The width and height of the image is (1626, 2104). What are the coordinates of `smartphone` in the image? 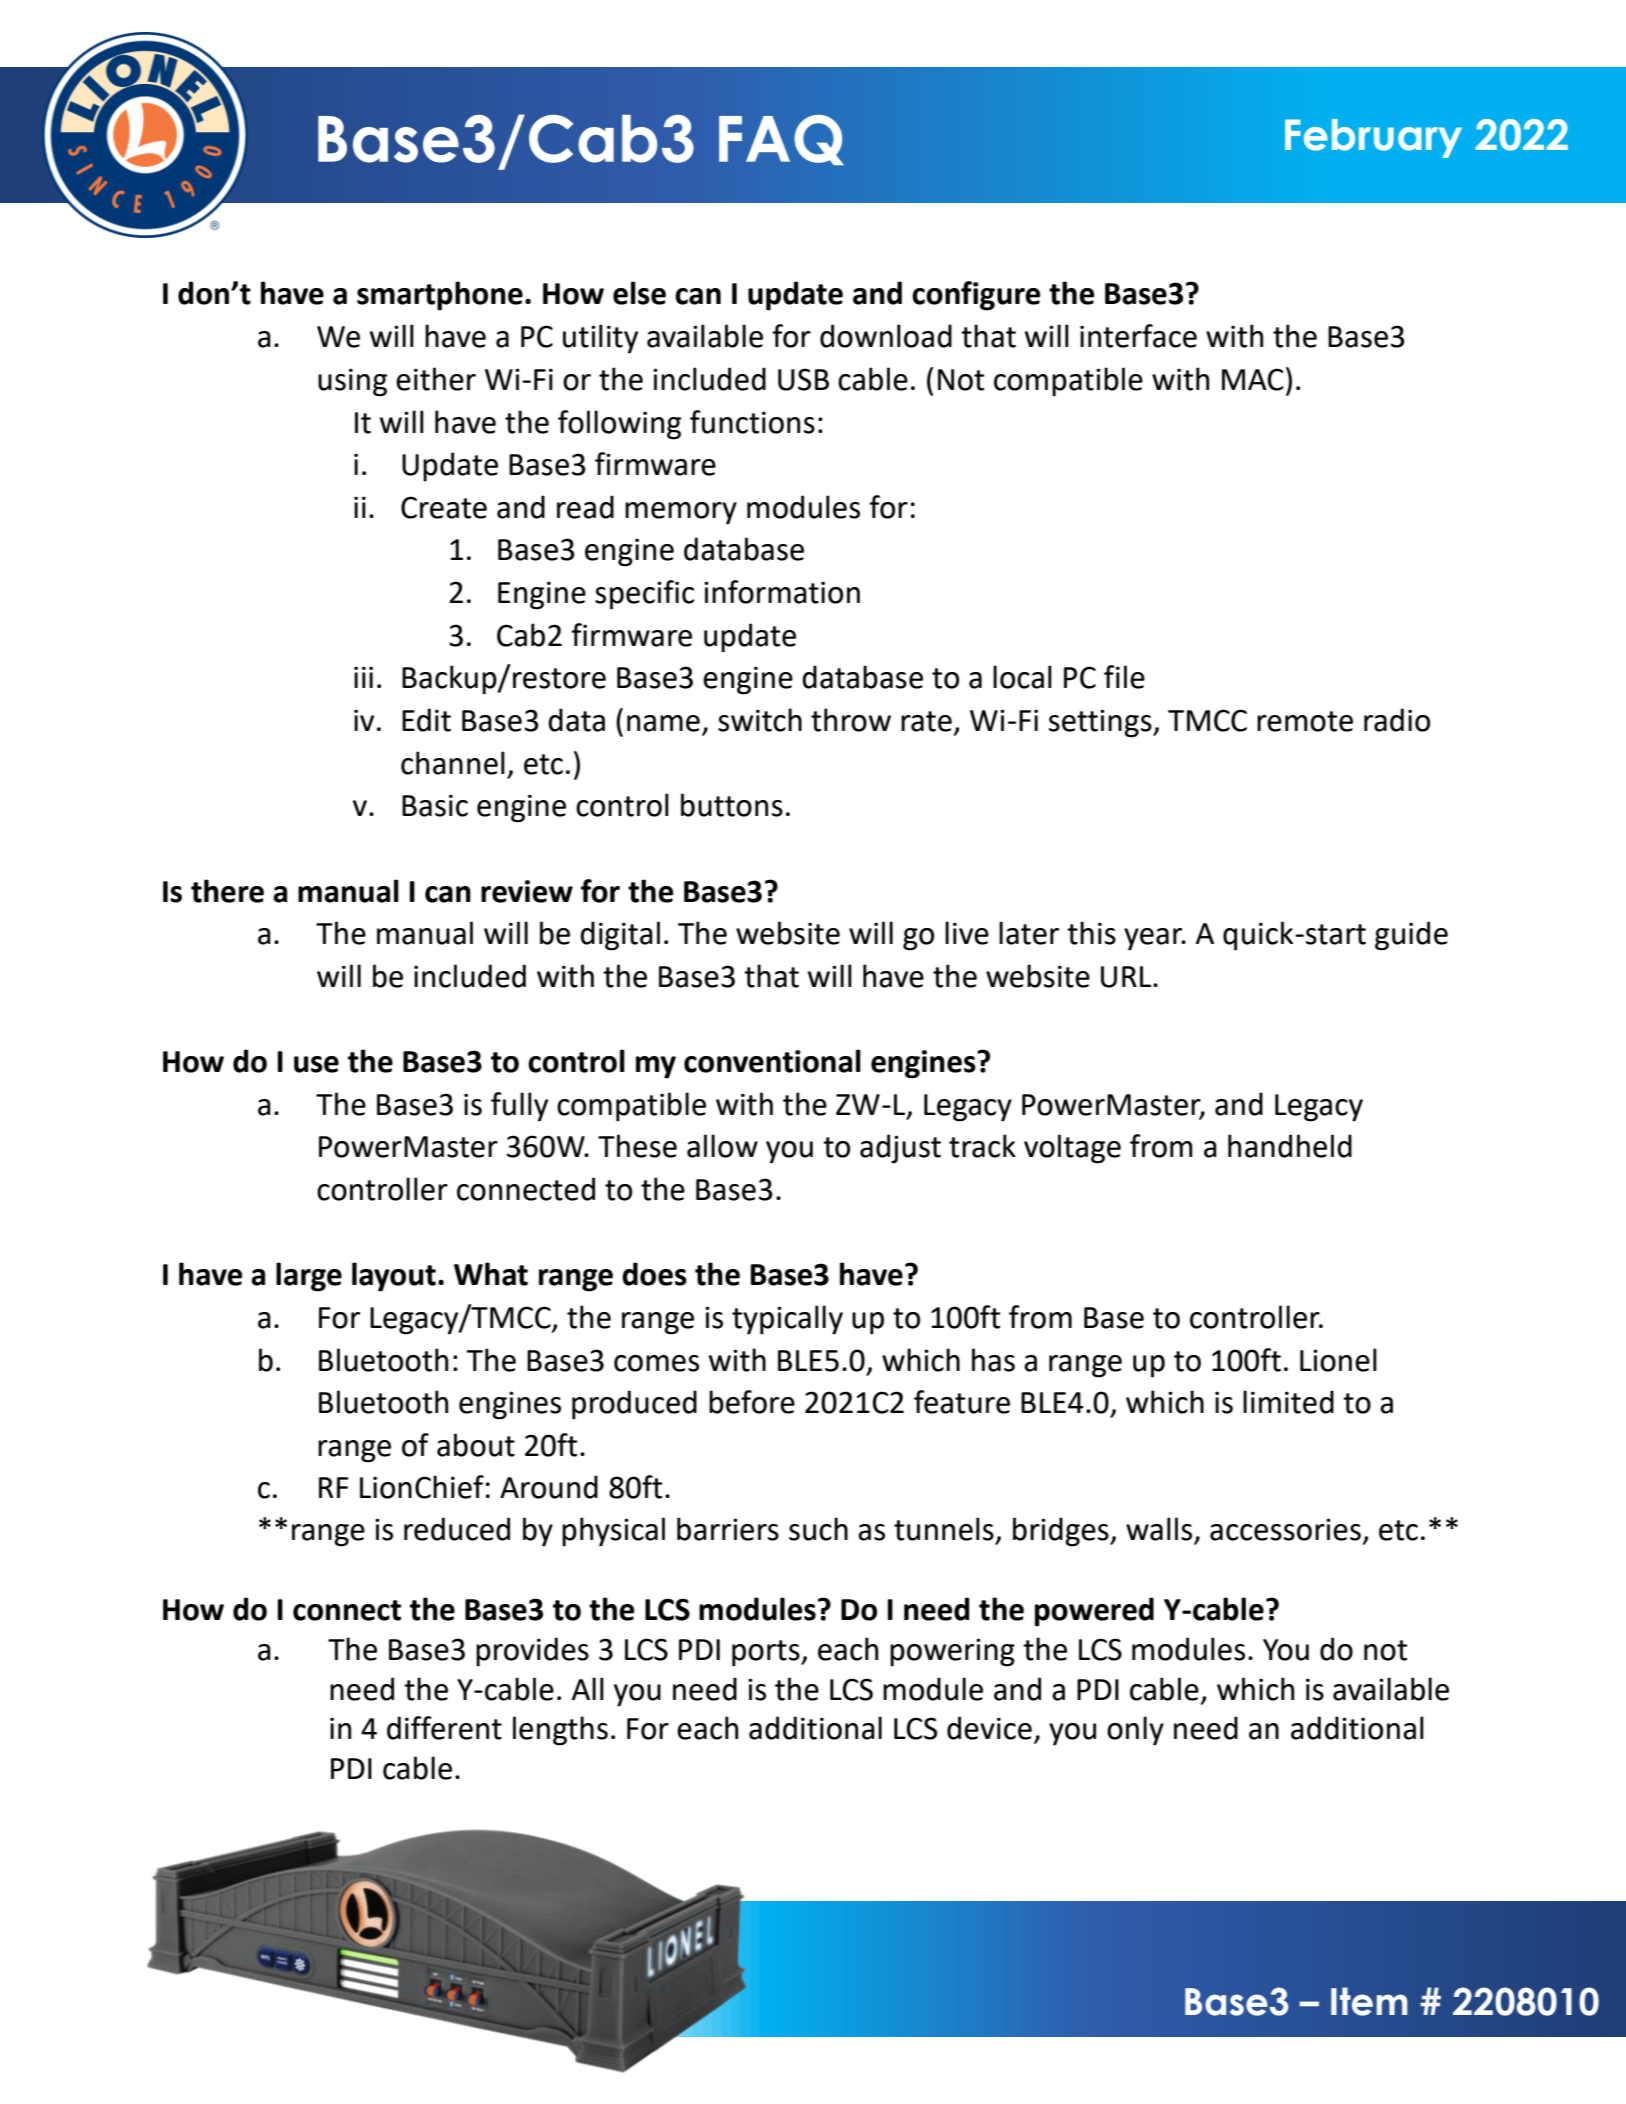 It's located at (440, 296).
